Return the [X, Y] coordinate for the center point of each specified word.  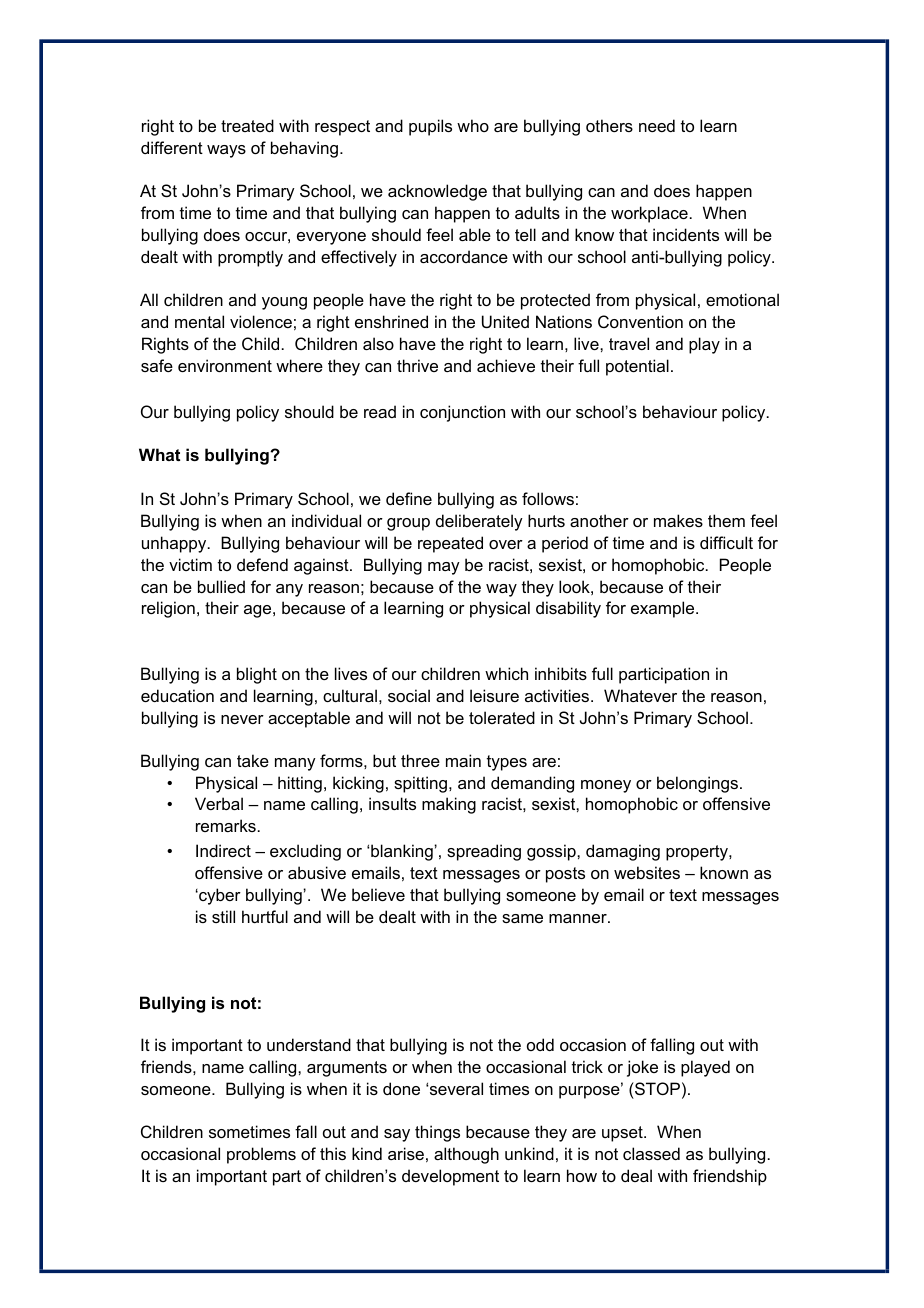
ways [226, 151]
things [437, 1133]
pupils [430, 127]
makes [678, 520]
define [409, 498]
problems [261, 1155]
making [449, 805]
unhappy [175, 544]
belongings [697, 784]
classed [651, 1153]
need [657, 125]
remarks [226, 825]
